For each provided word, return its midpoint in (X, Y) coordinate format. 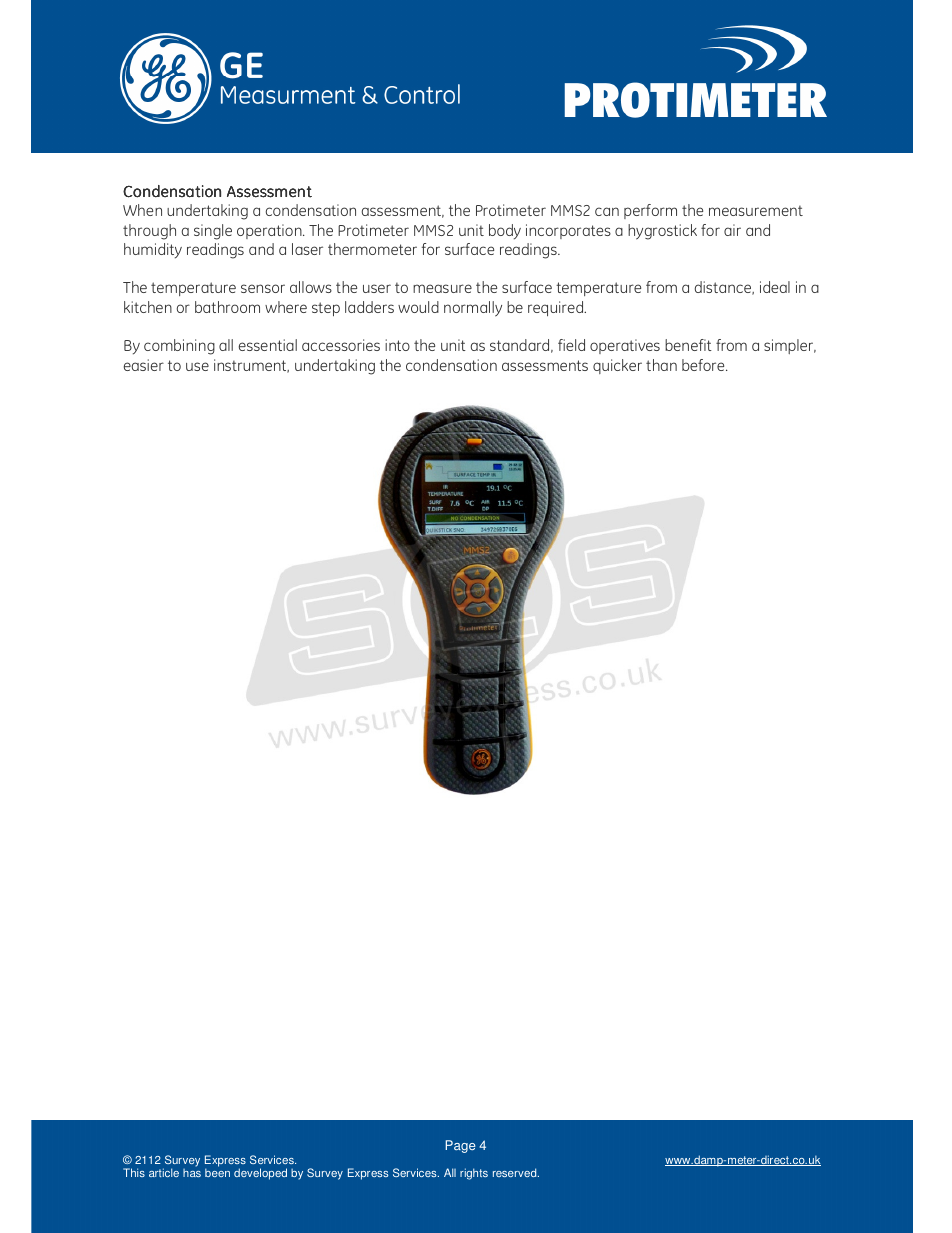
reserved (516, 1172)
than (661, 365)
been (217, 1172)
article (164, 1172)
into (397, 345)
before (704, 365)
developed (260, 1174)
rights (474, 1174)
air (732, 230)
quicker (617, 366)
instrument (251, 366)
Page (460, 1146)
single (213, 232)
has (192, 1173)
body (505, 232)
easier (144, 365)
